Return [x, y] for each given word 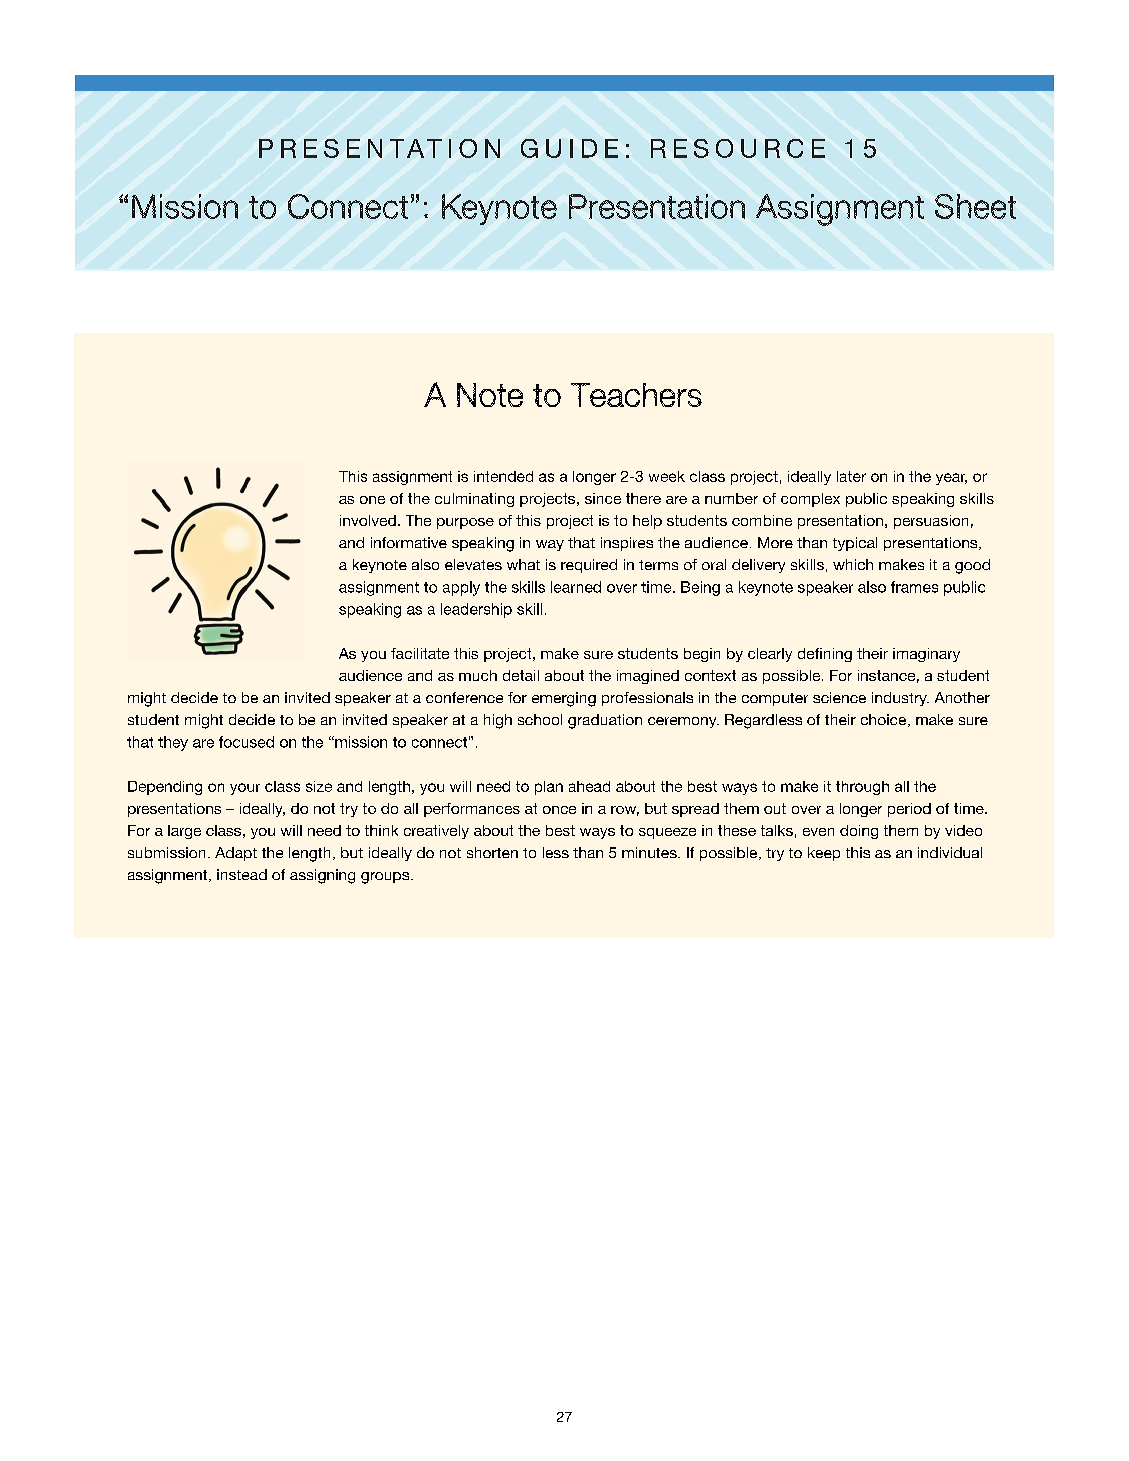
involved [368, 520]
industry [900, 699]
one [372, 500]
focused [246, 742]
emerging [564, 699]
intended [503, 476]
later [851, 476]
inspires [627, 544]
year [951, 479]
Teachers [636, 395]
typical [855, 544]
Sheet [975, 206]
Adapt [236, 854]
